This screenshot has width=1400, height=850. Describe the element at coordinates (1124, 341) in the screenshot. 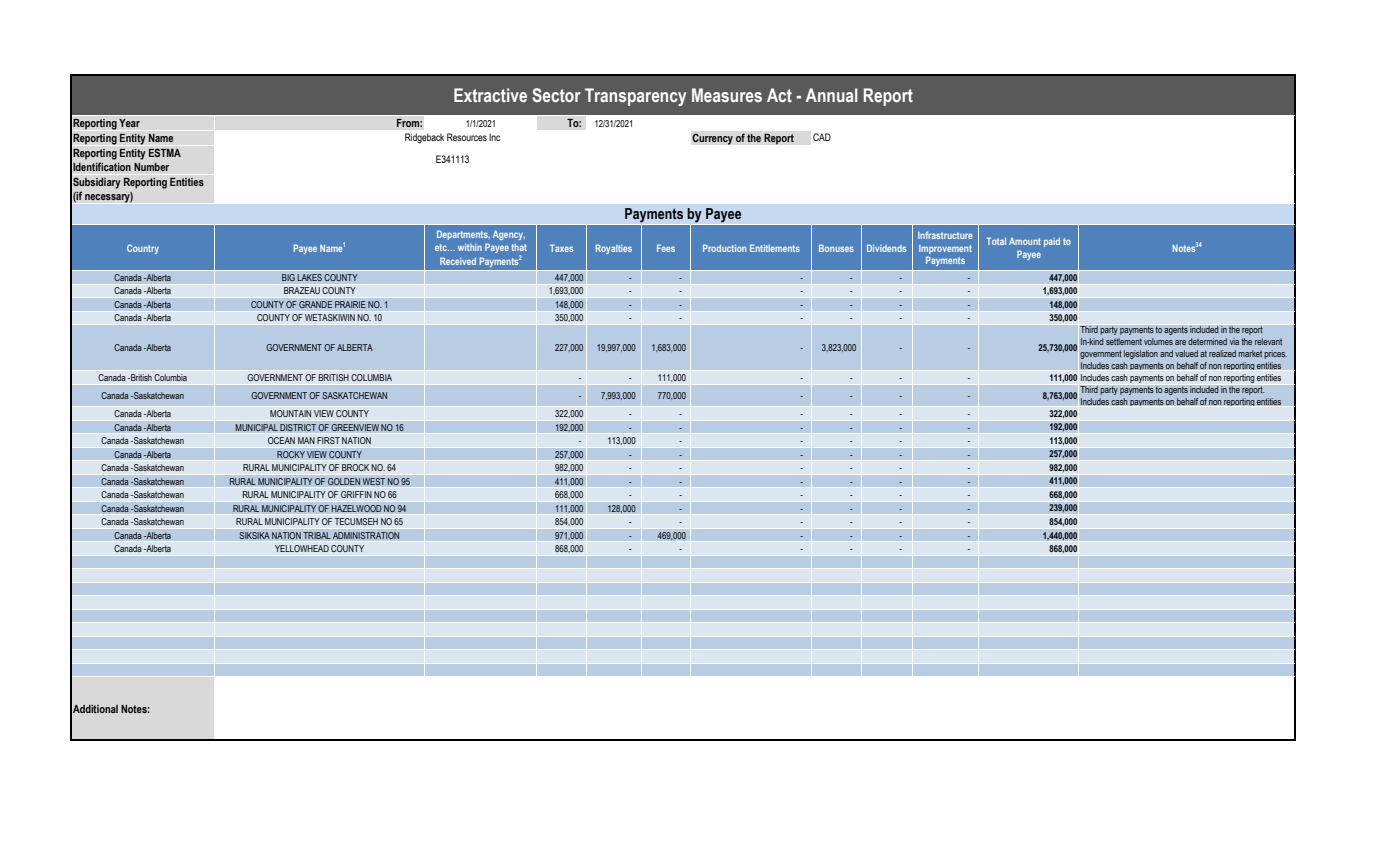

I see `settlement` at that location.
